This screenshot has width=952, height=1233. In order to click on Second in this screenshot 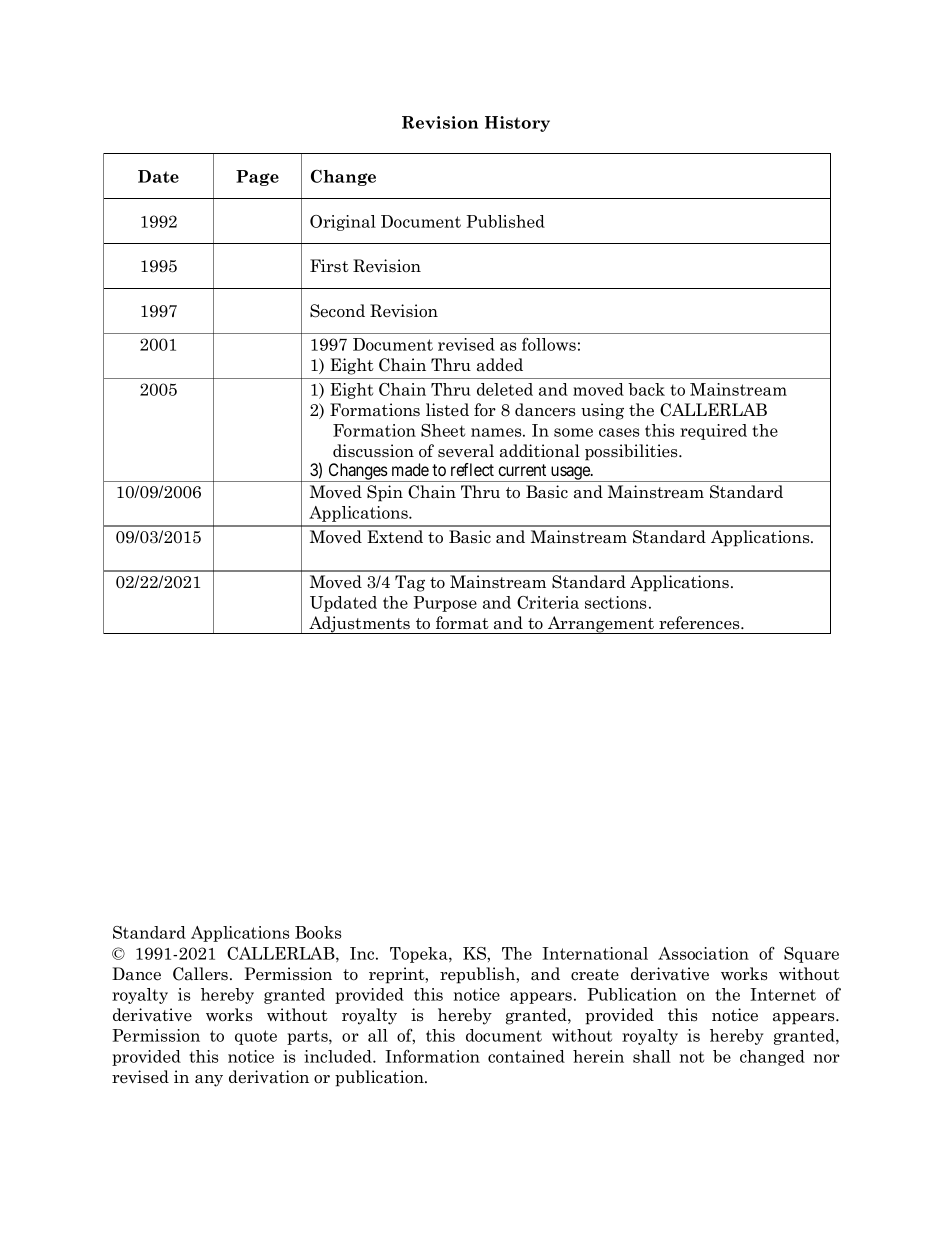, I will do `click(337, 311)`.
